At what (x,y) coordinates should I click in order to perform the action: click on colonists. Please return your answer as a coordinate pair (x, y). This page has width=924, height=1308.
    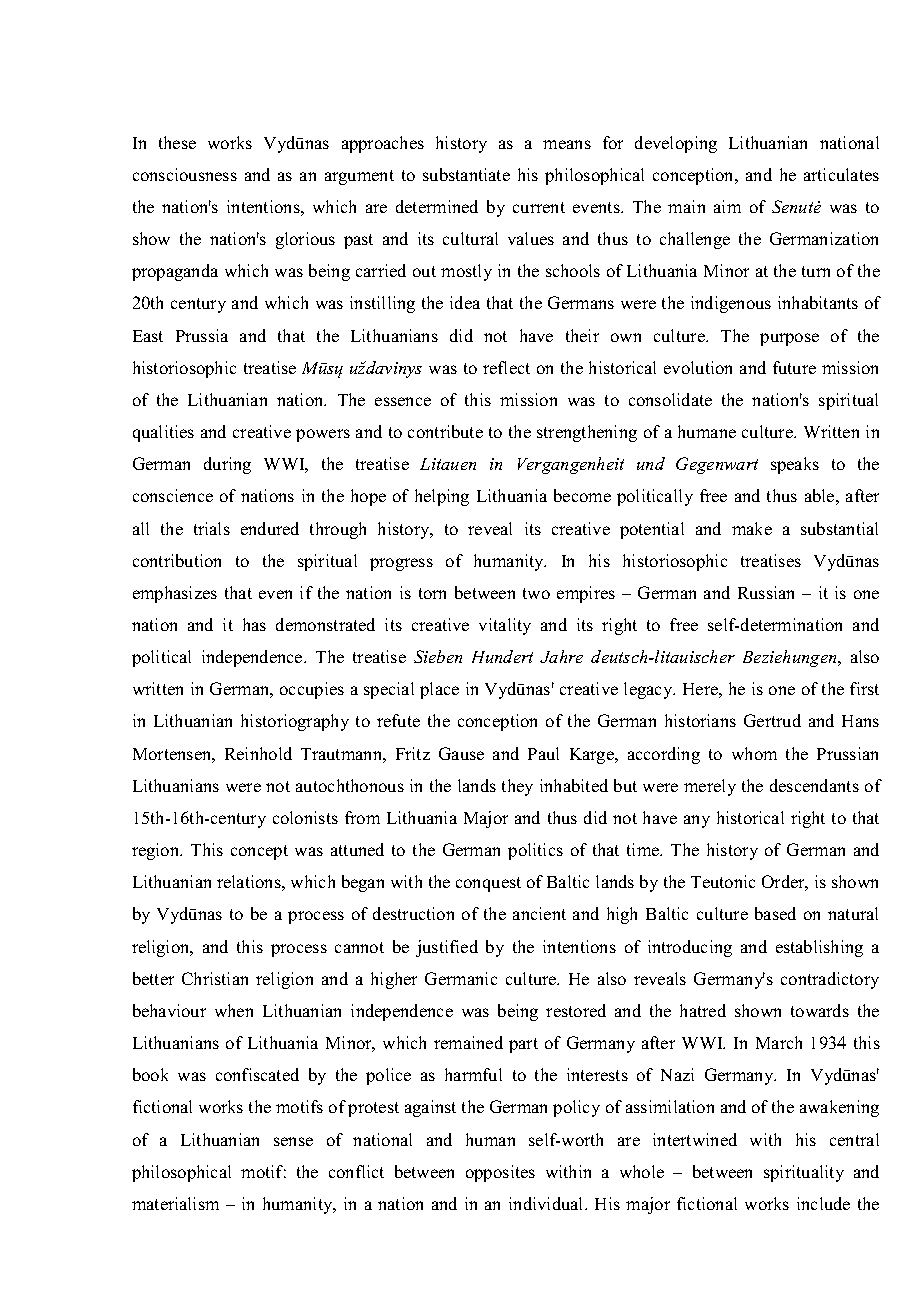
    Looking at the image, I should click on (305, 817).
